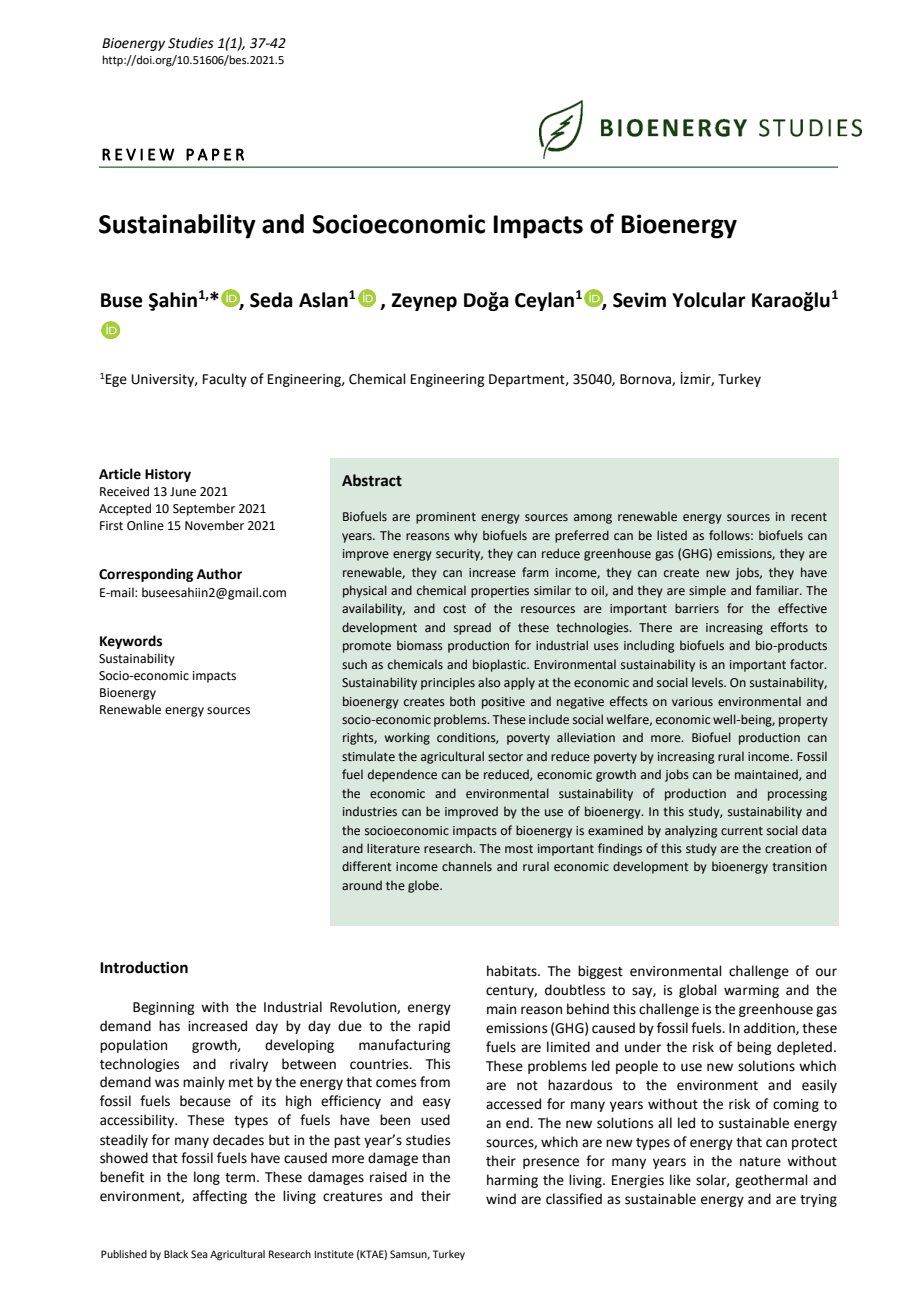 This screenshot has width=924, height=1308. What do you see at coordinates (434, 1027) in the screenshot?
I see `rapid` at bounding box center [434, 1027].
